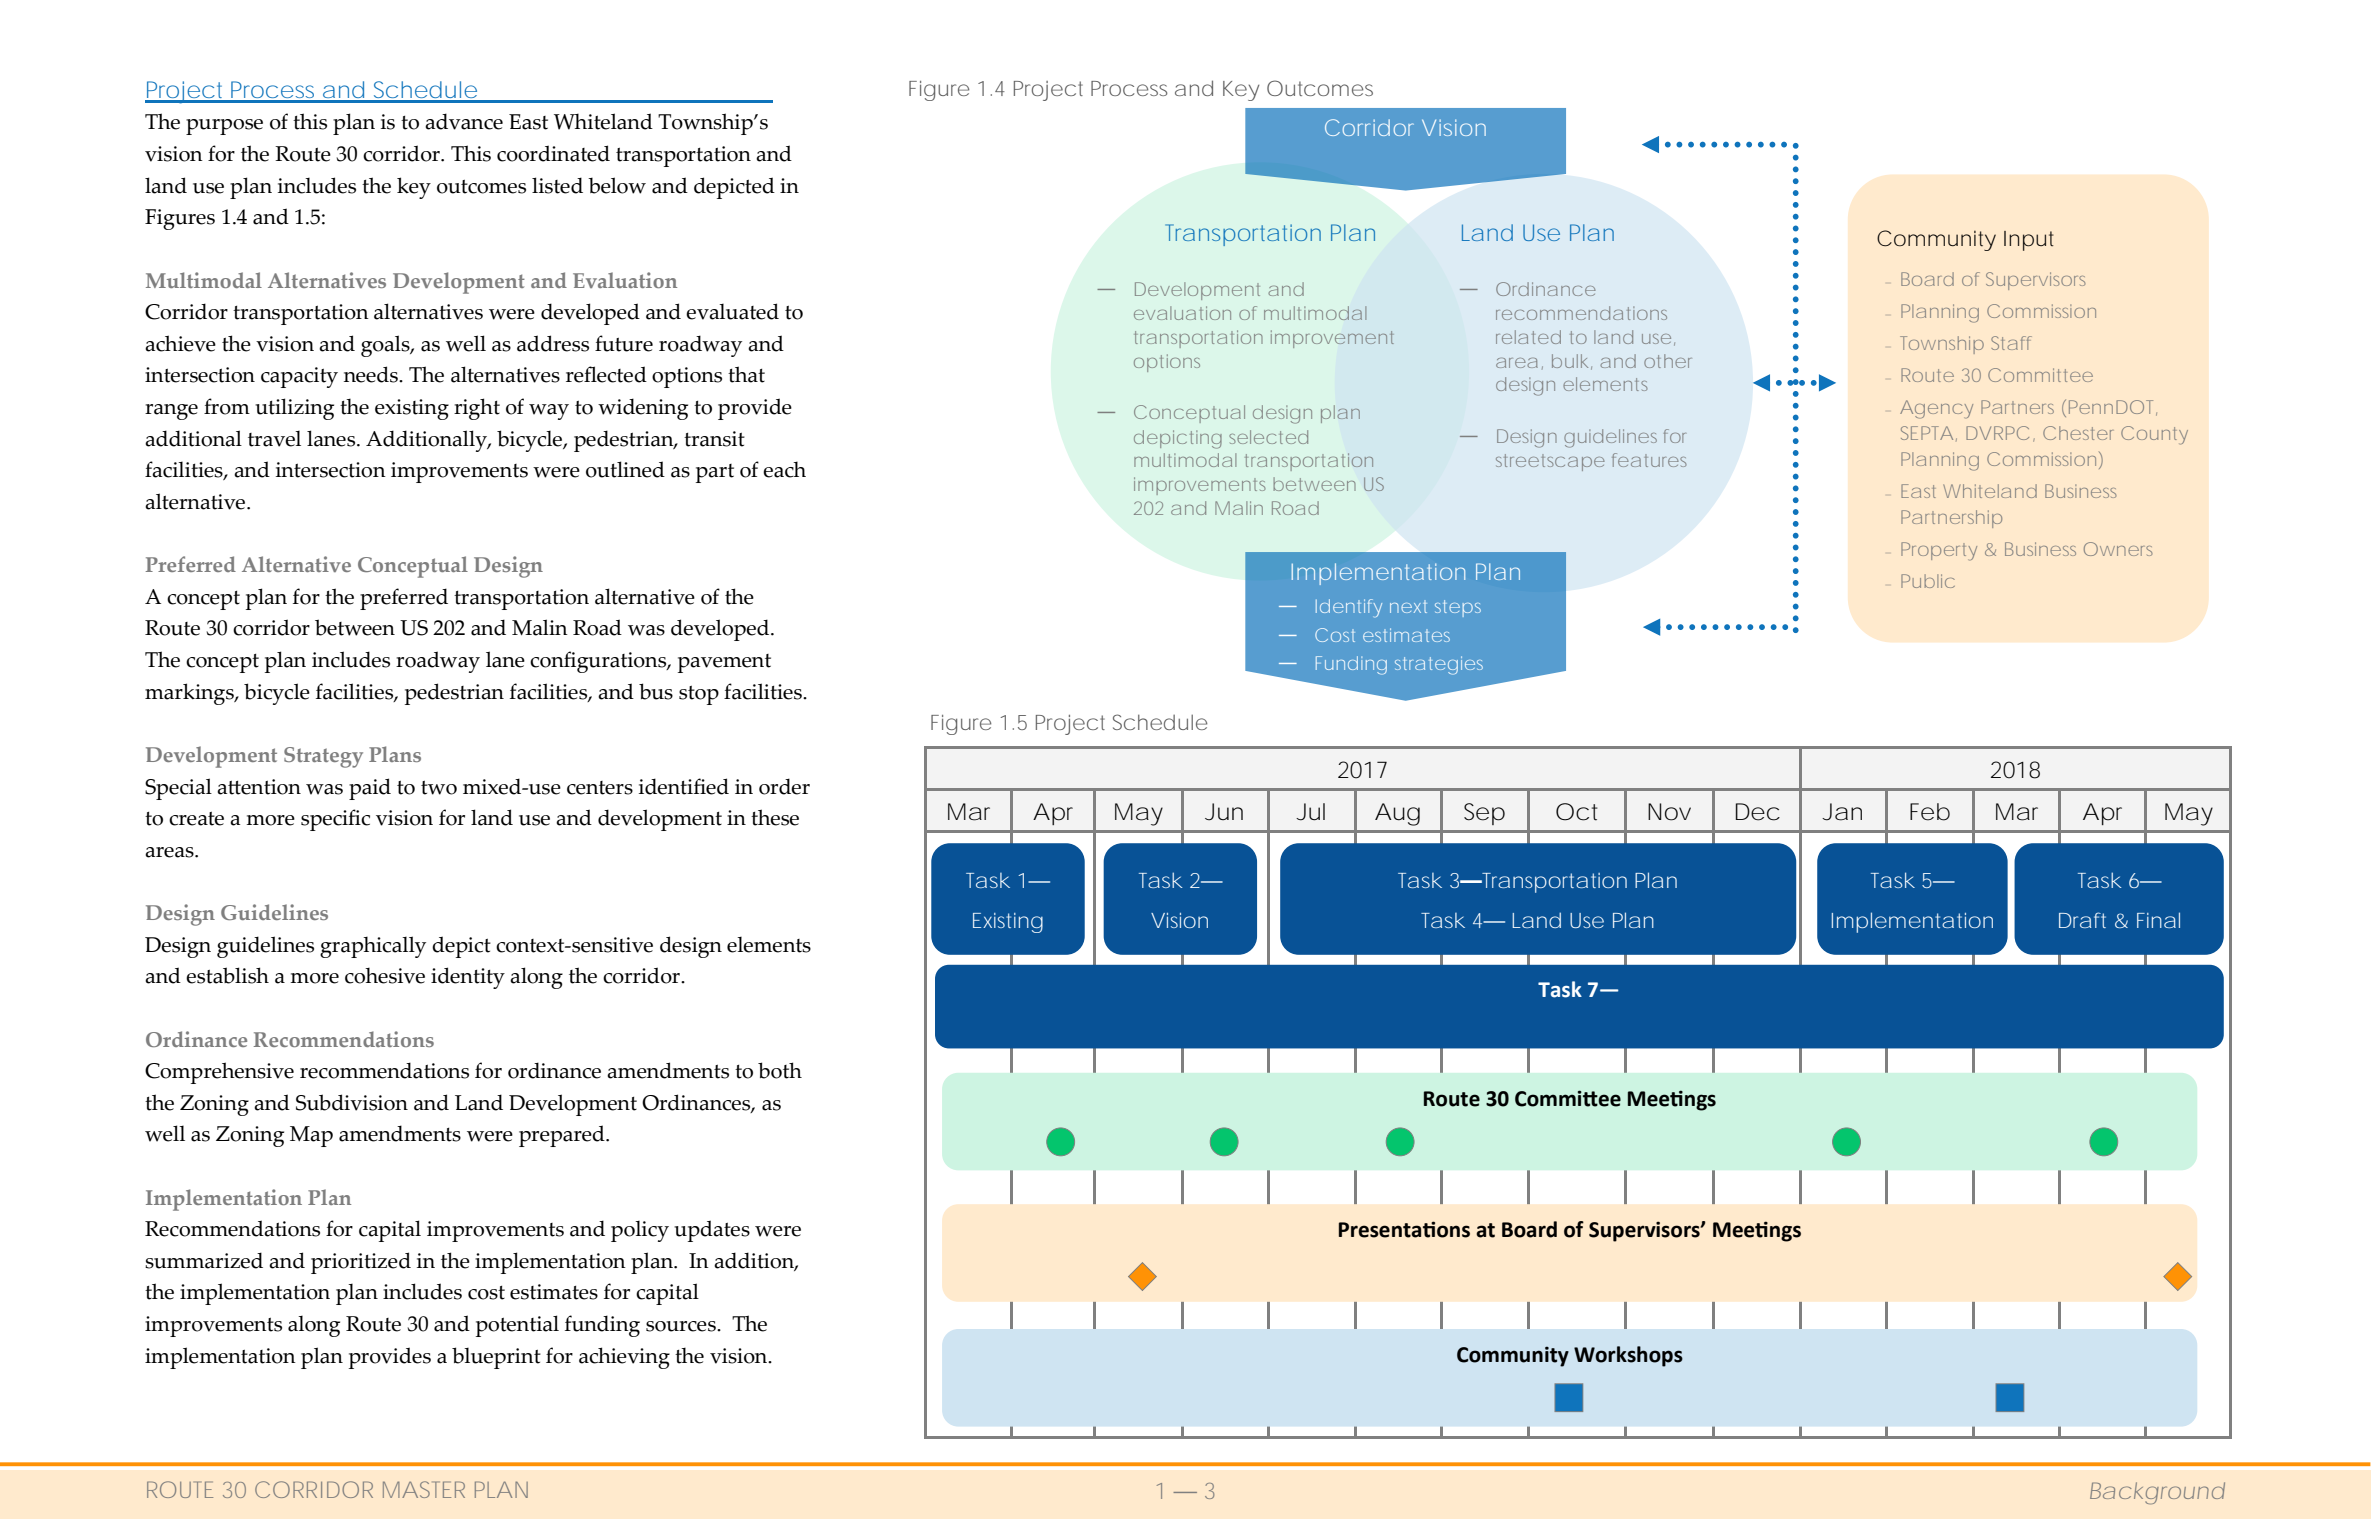  What do you see at coordinates (2029, 241) in the screenshot?
I see `Input` at bounding box center [2029, 241].
